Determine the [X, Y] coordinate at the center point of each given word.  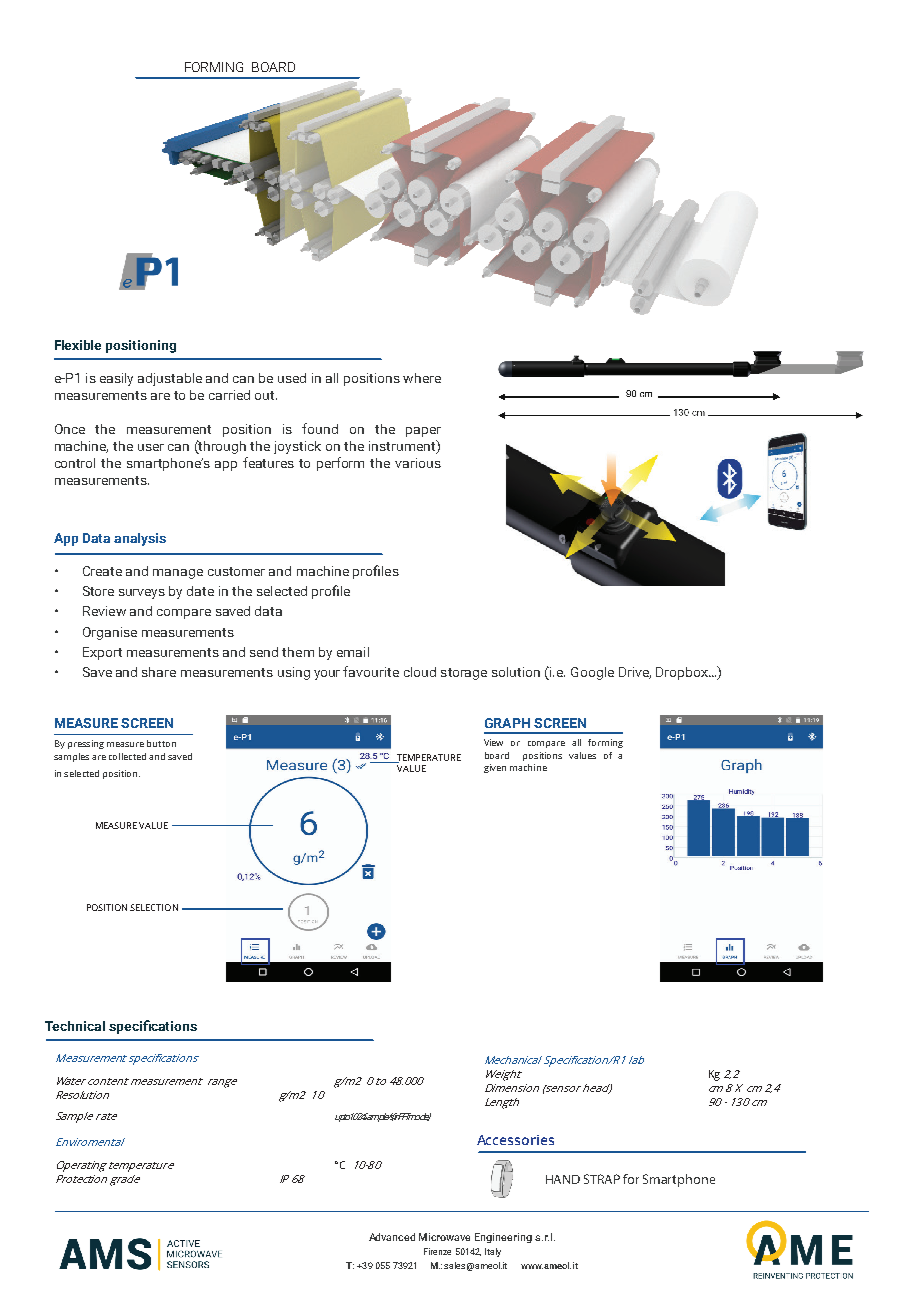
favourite [371, 671]
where [422, 378]
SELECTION [154, 907]
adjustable [170, 379]
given [495, 768]
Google [592, 673]
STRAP [602, 1179]
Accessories [515, 1140]
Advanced [392, 1237]
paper [423, 432]
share [159, 672]
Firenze [437, 1251]
